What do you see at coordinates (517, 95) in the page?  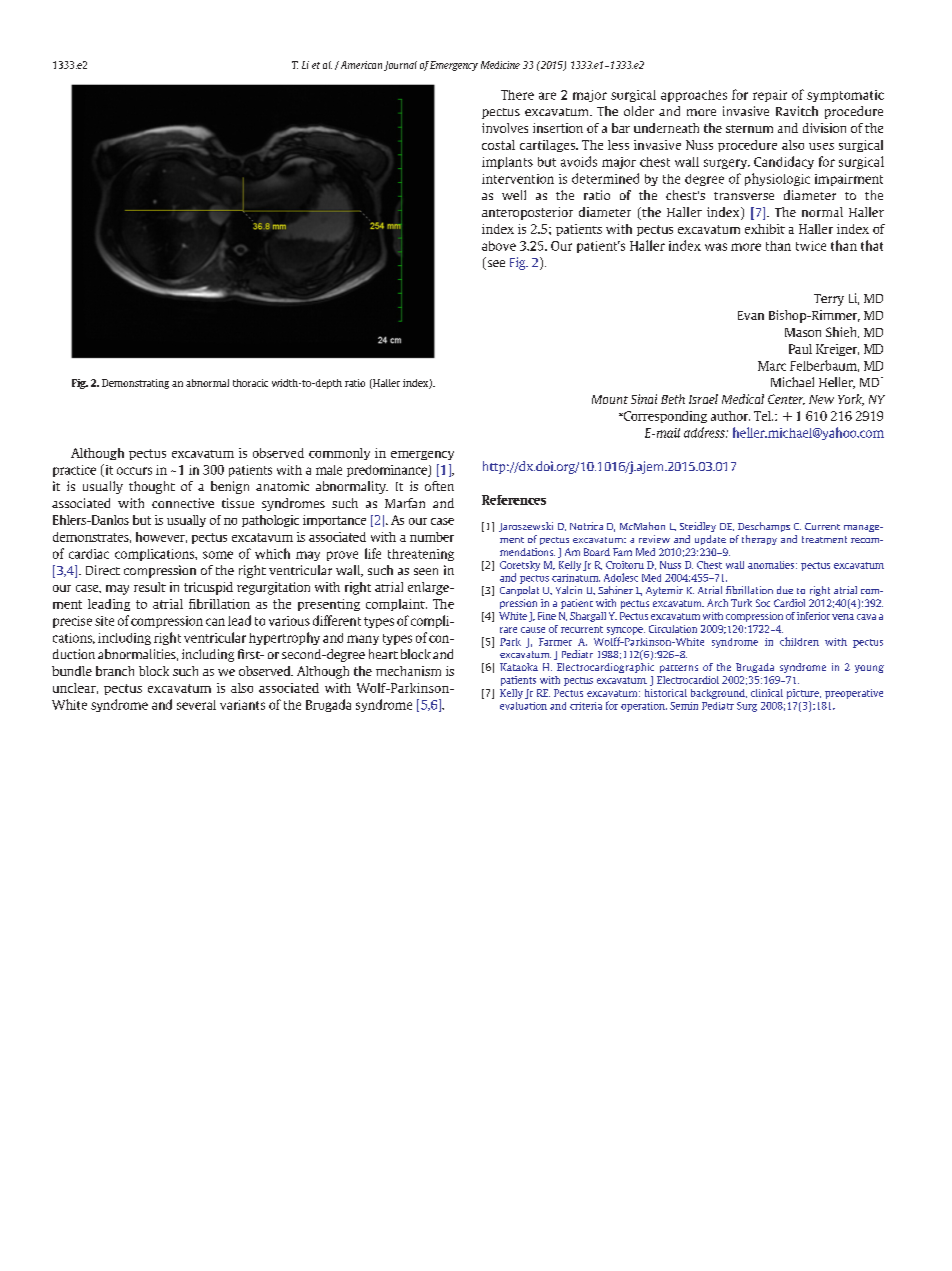 I see `There` at bounding box center [517, 95].
